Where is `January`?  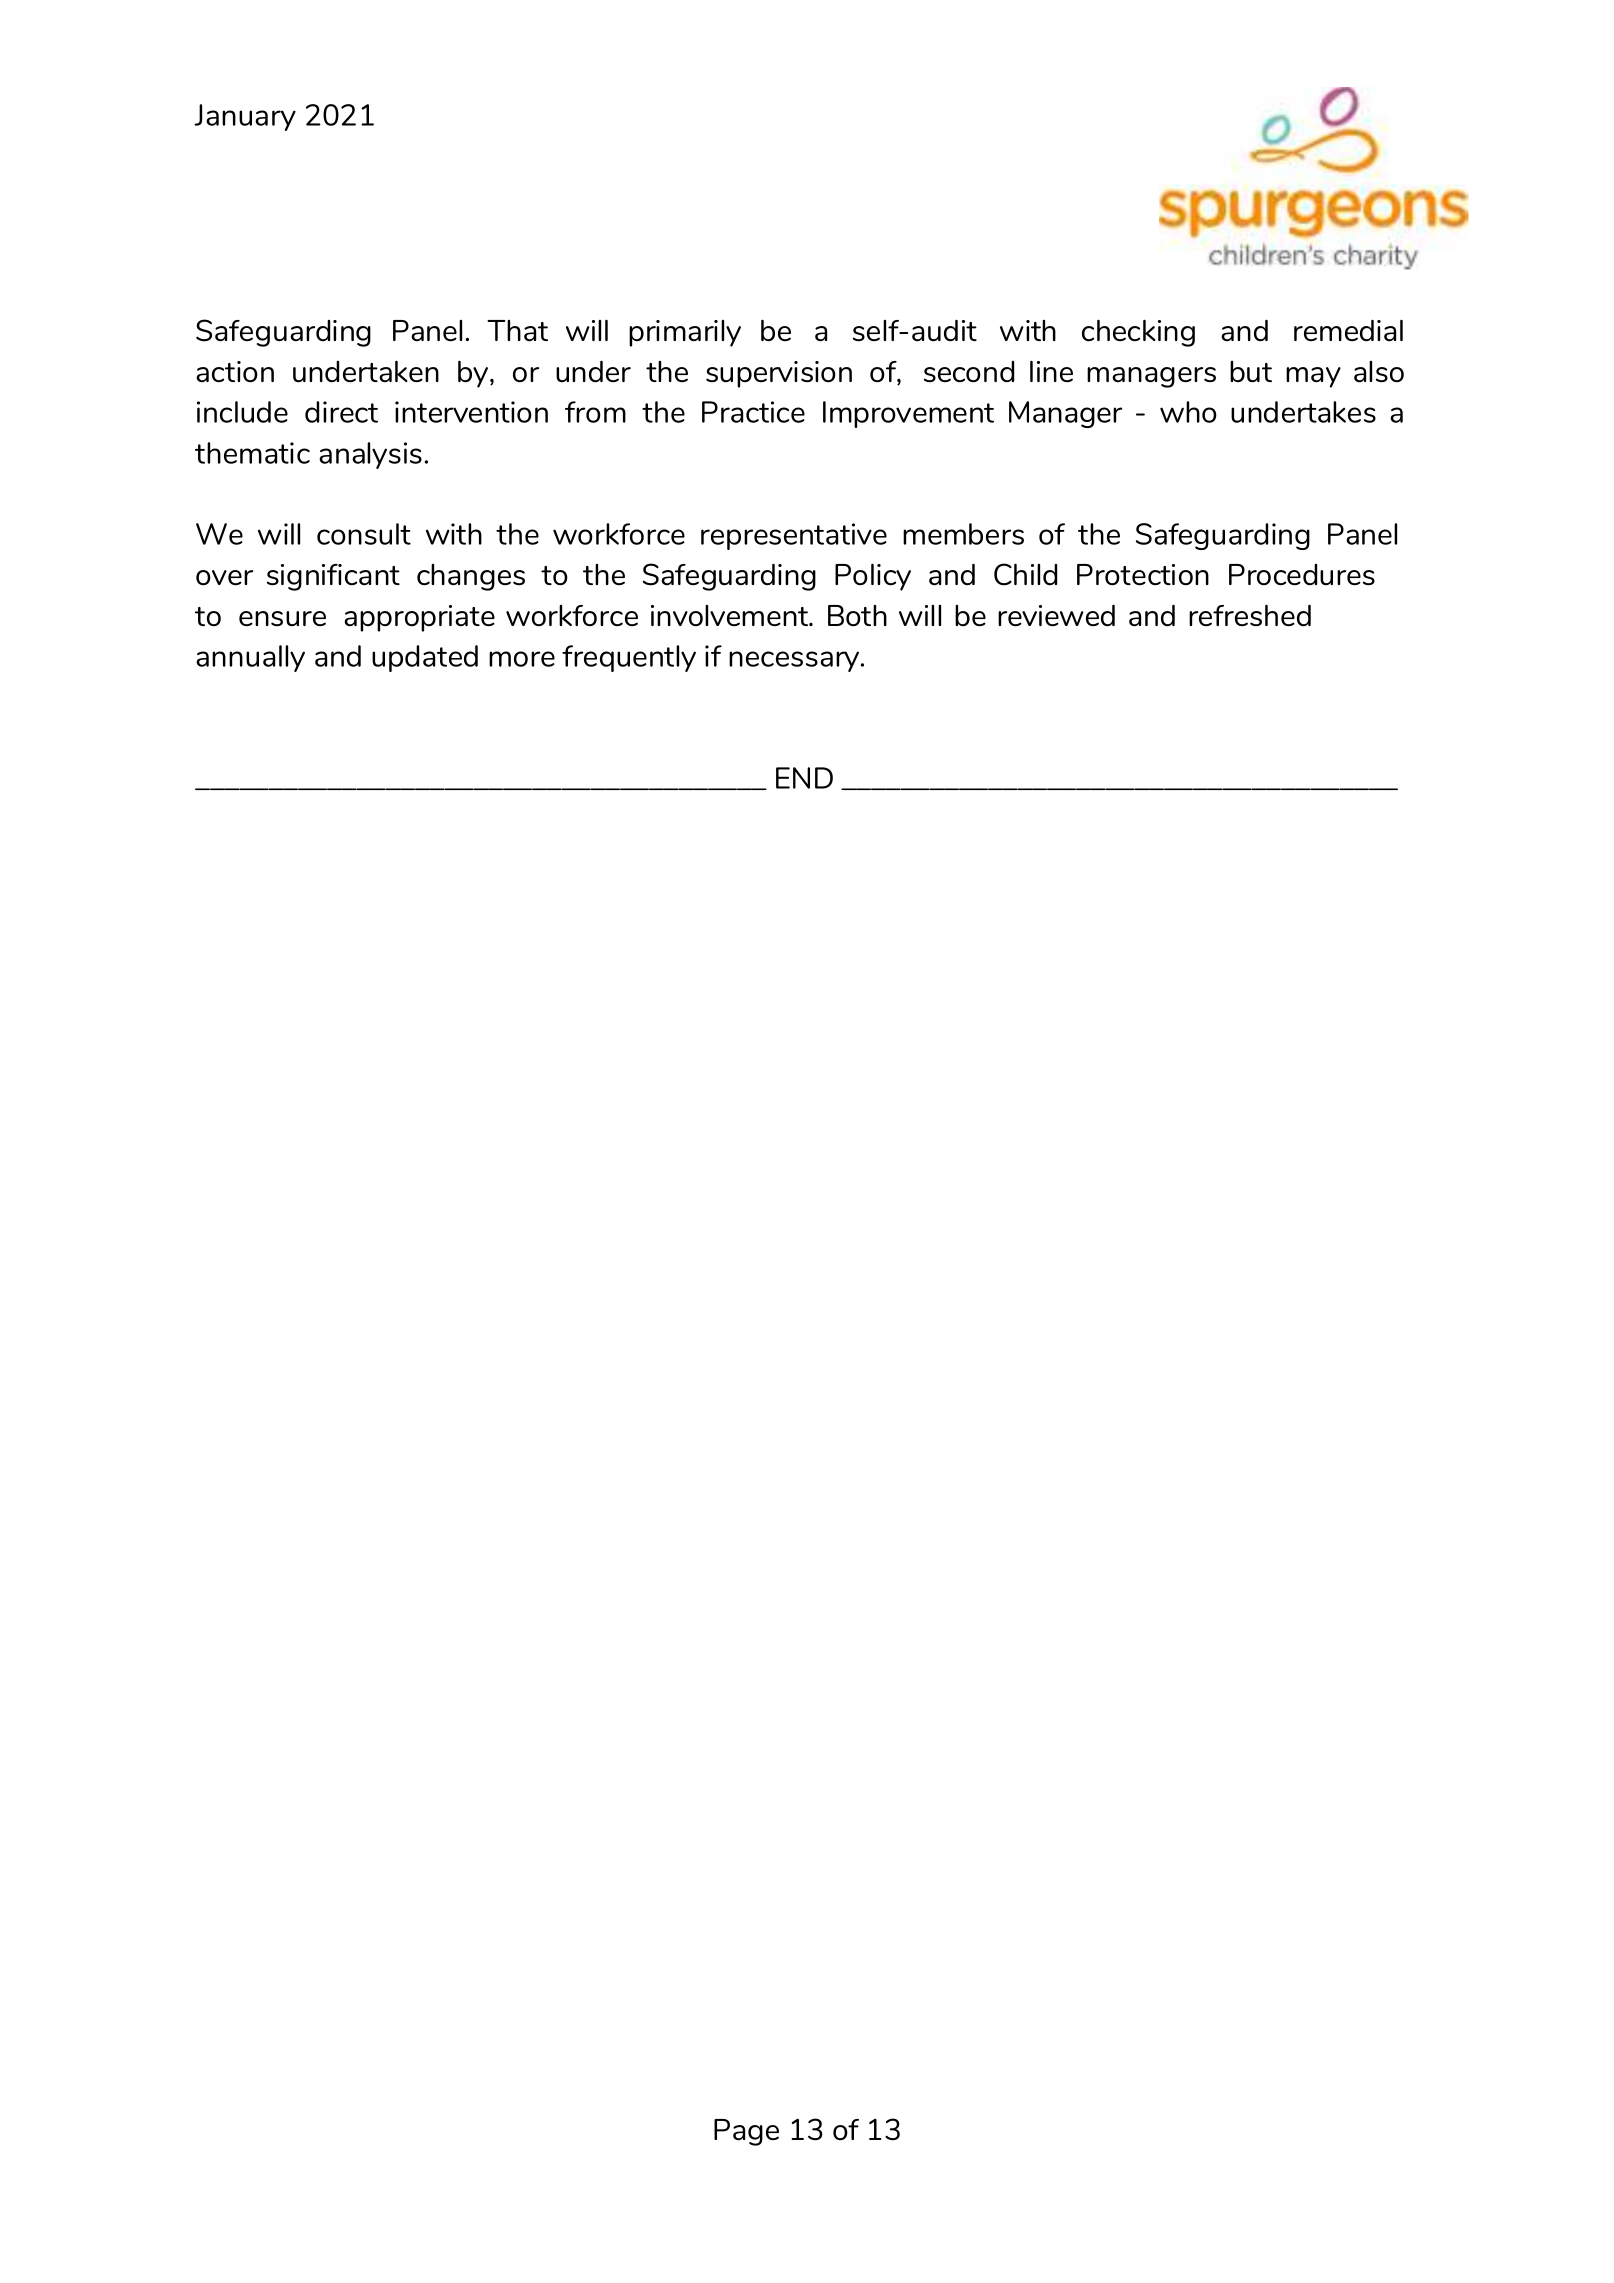 January is located at coordinates (245, 117).
